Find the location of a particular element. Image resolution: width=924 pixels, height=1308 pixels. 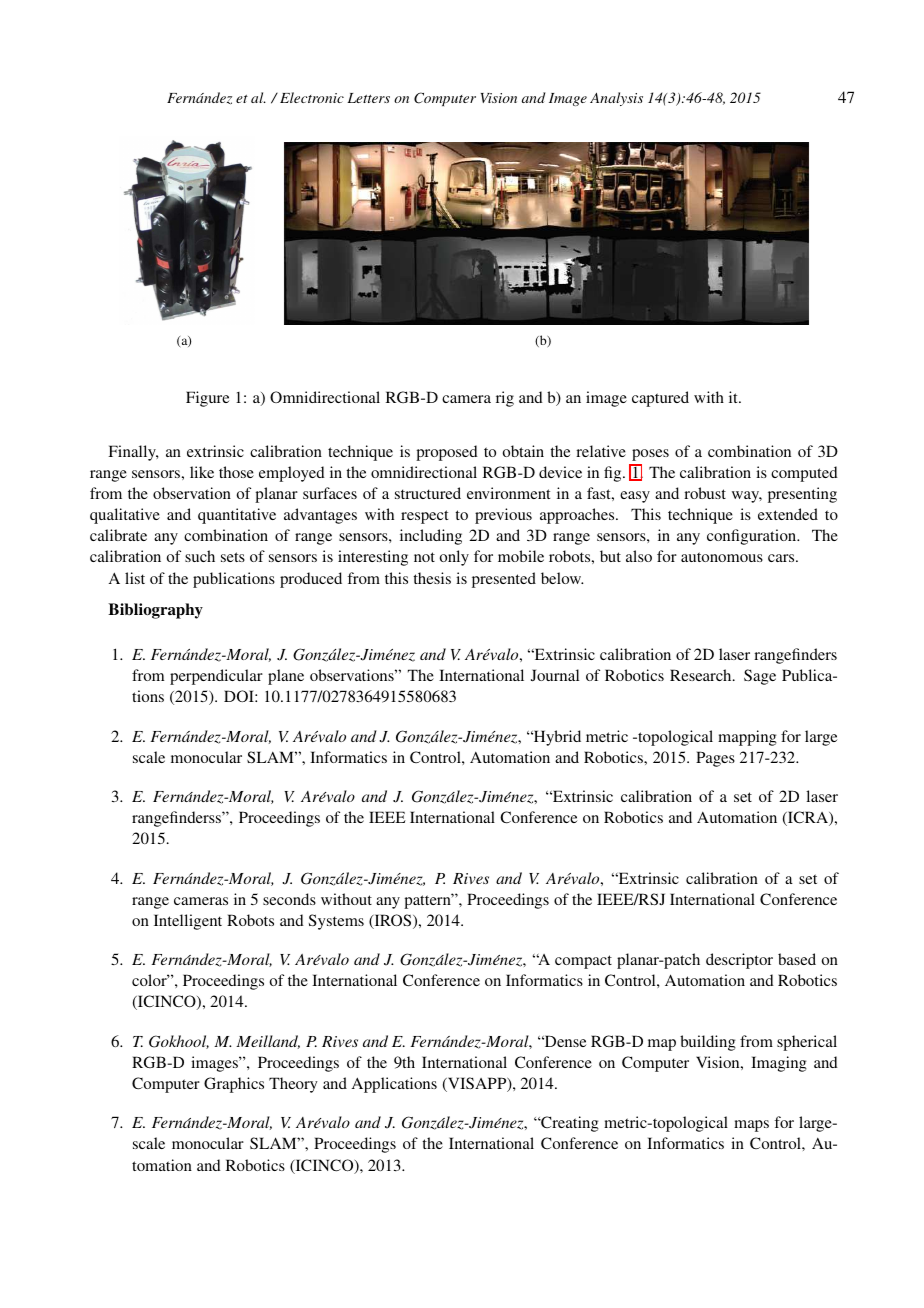

maps is located at coordinates (751, 1126).
